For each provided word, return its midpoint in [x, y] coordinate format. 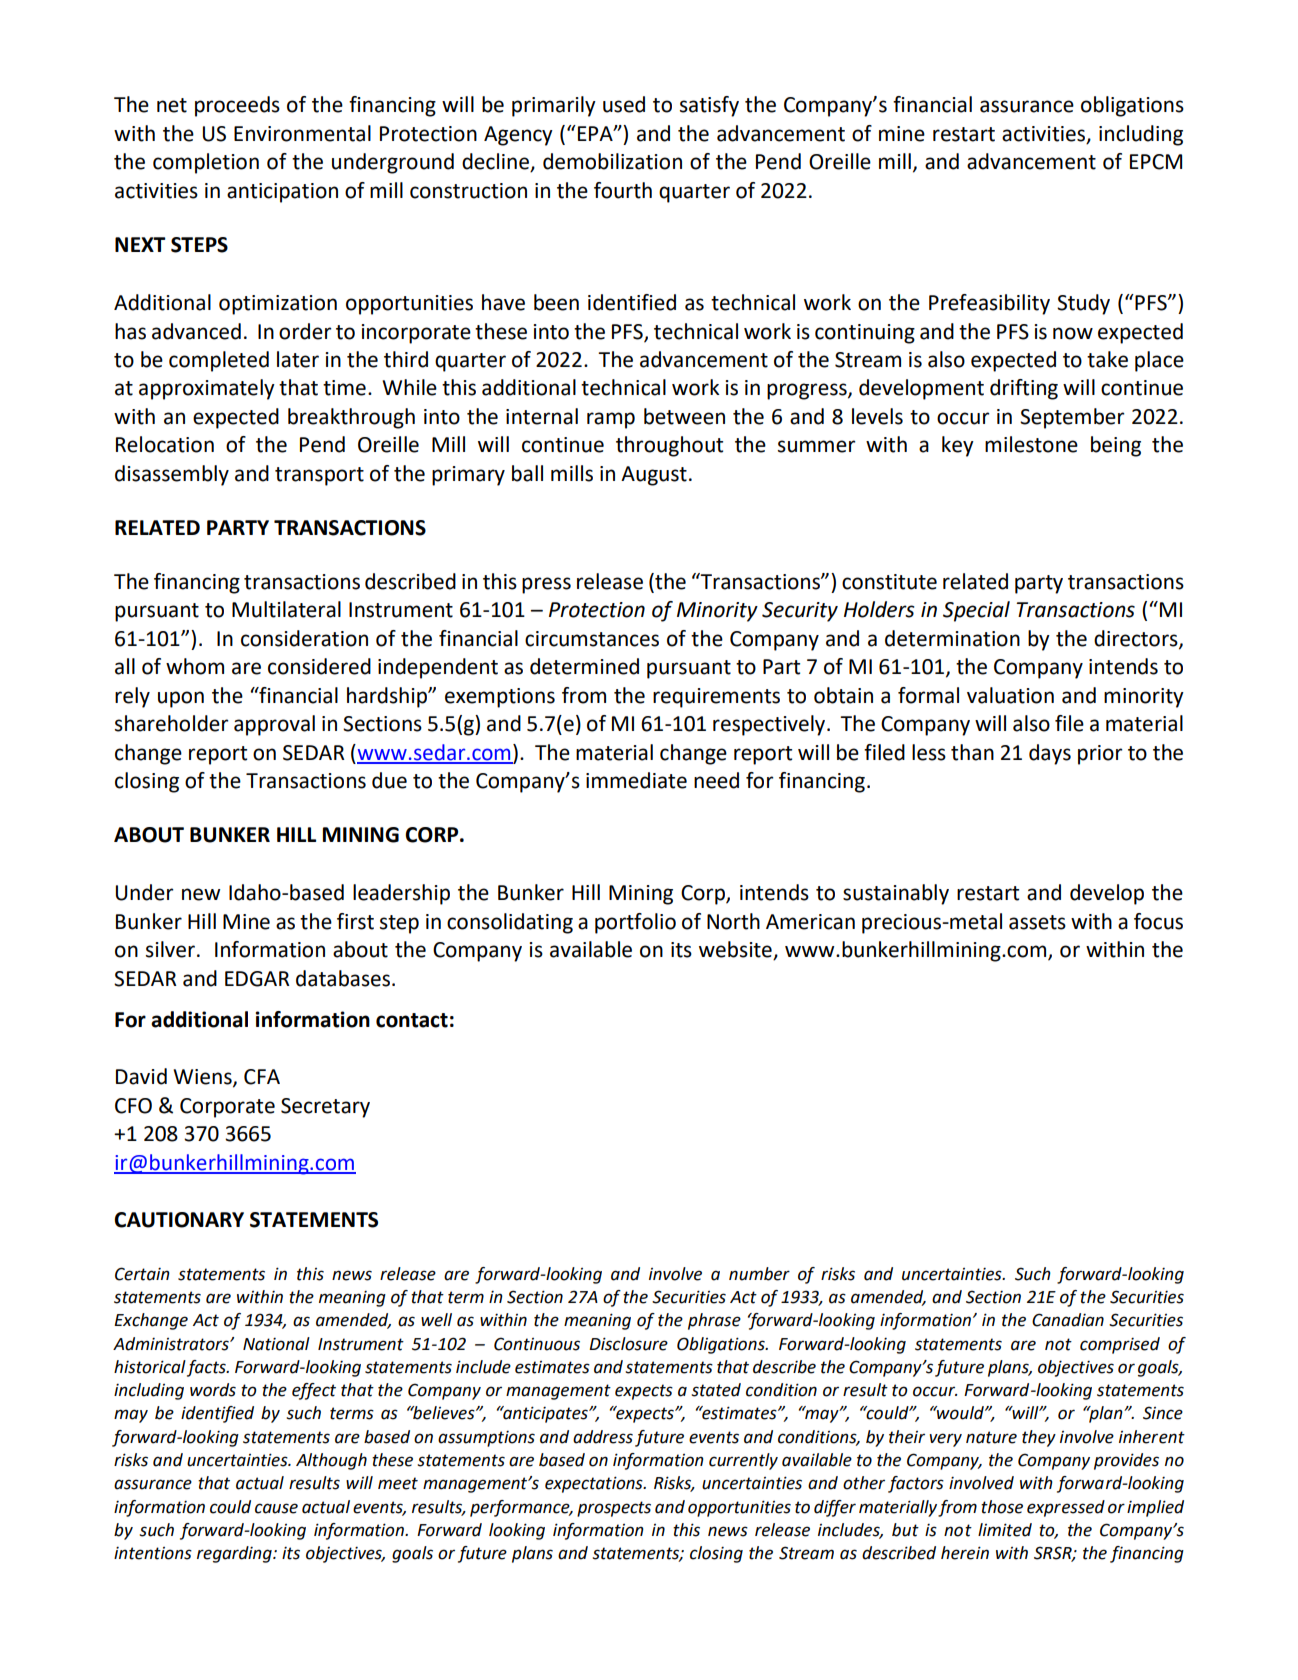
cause [276, 1508]
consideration [304, 638]
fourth [623, 190]
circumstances [592, 639]
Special [976, 611]
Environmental [302, 133]
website [736, 950]
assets [1037, 922]
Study [1083, 304]
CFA [262, 1077]
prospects [614, 1509]
